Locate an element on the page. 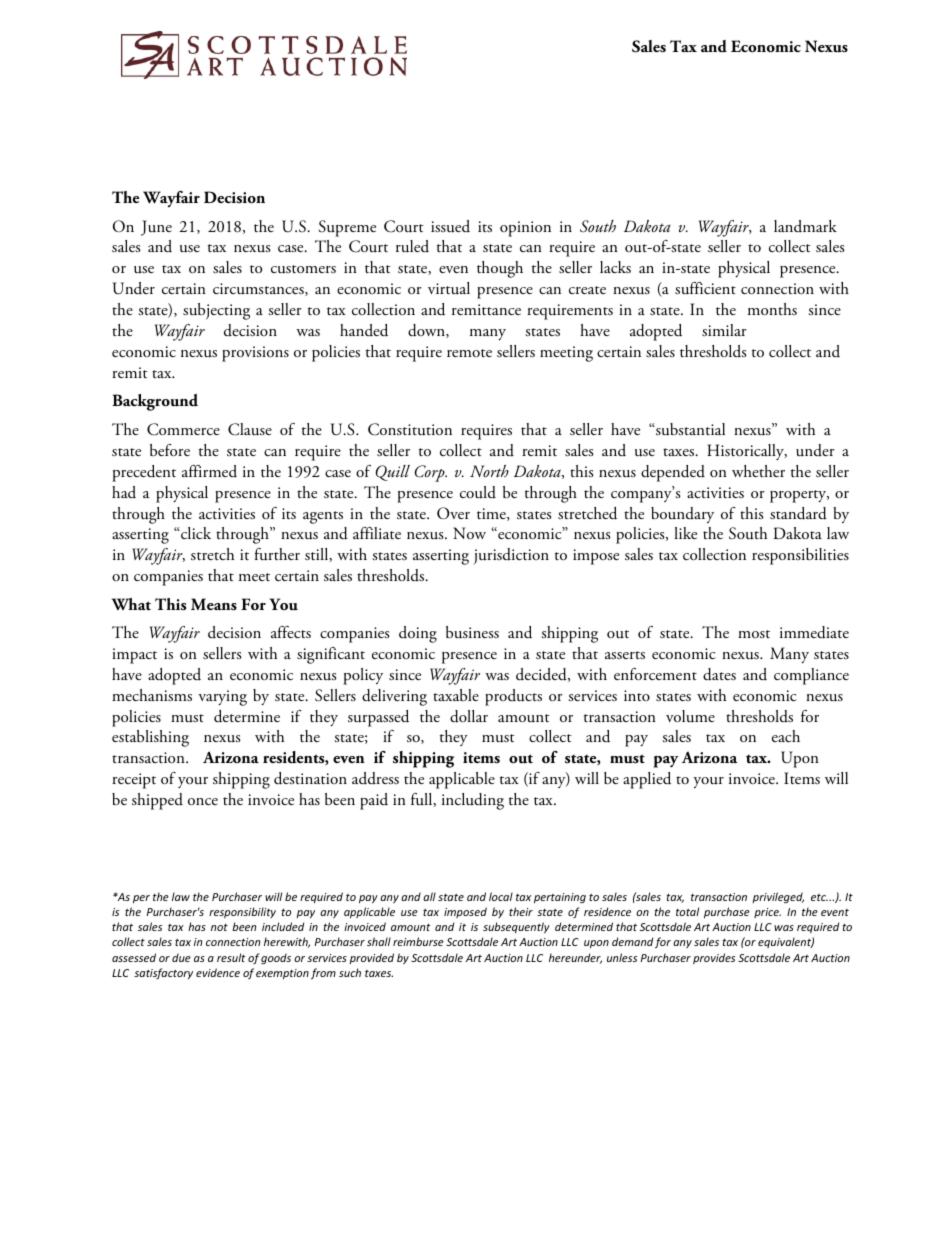 The height and width of the image is (1233, 952). Means is located at coordinates (214, 604).
